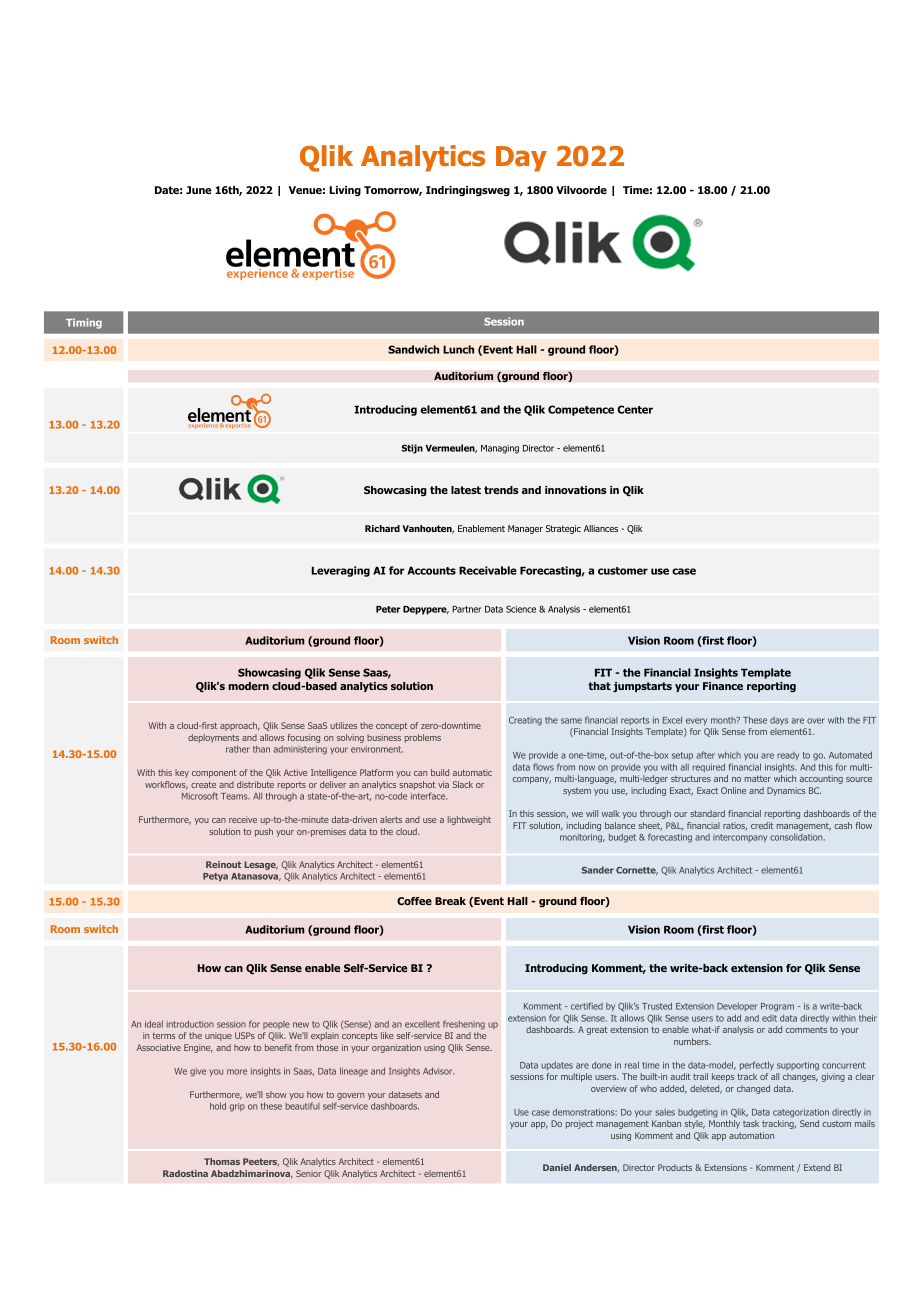 Image resolution: width=924 pixels, height=1308 pixels. What do you see at coordinates (222, 1161) in the screenshot?
I see `Thomas` at bounding box center [222, 1161].
